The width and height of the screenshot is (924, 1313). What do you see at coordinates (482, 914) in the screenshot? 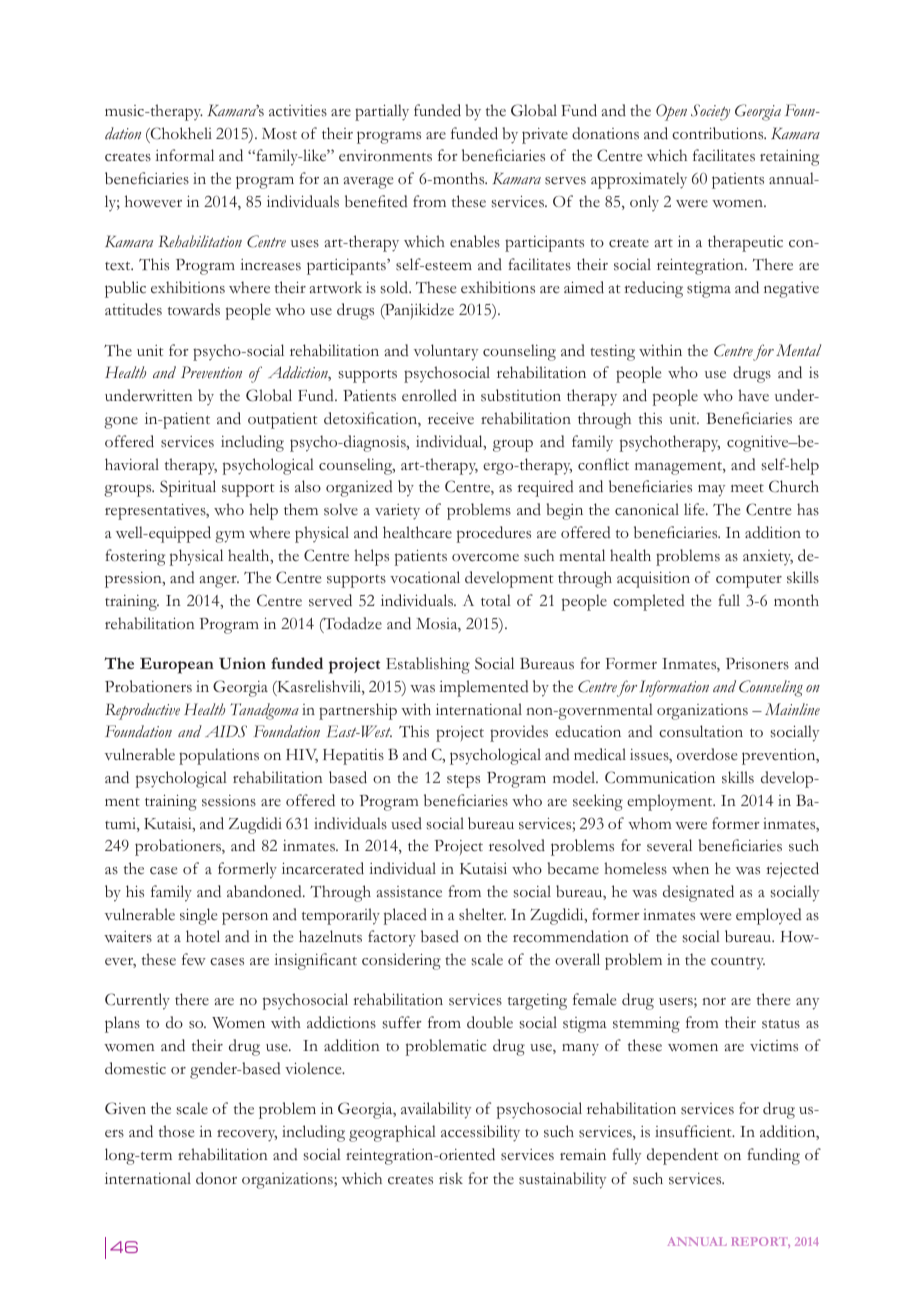
I see `shelter` at bounding box center [482, 914].
